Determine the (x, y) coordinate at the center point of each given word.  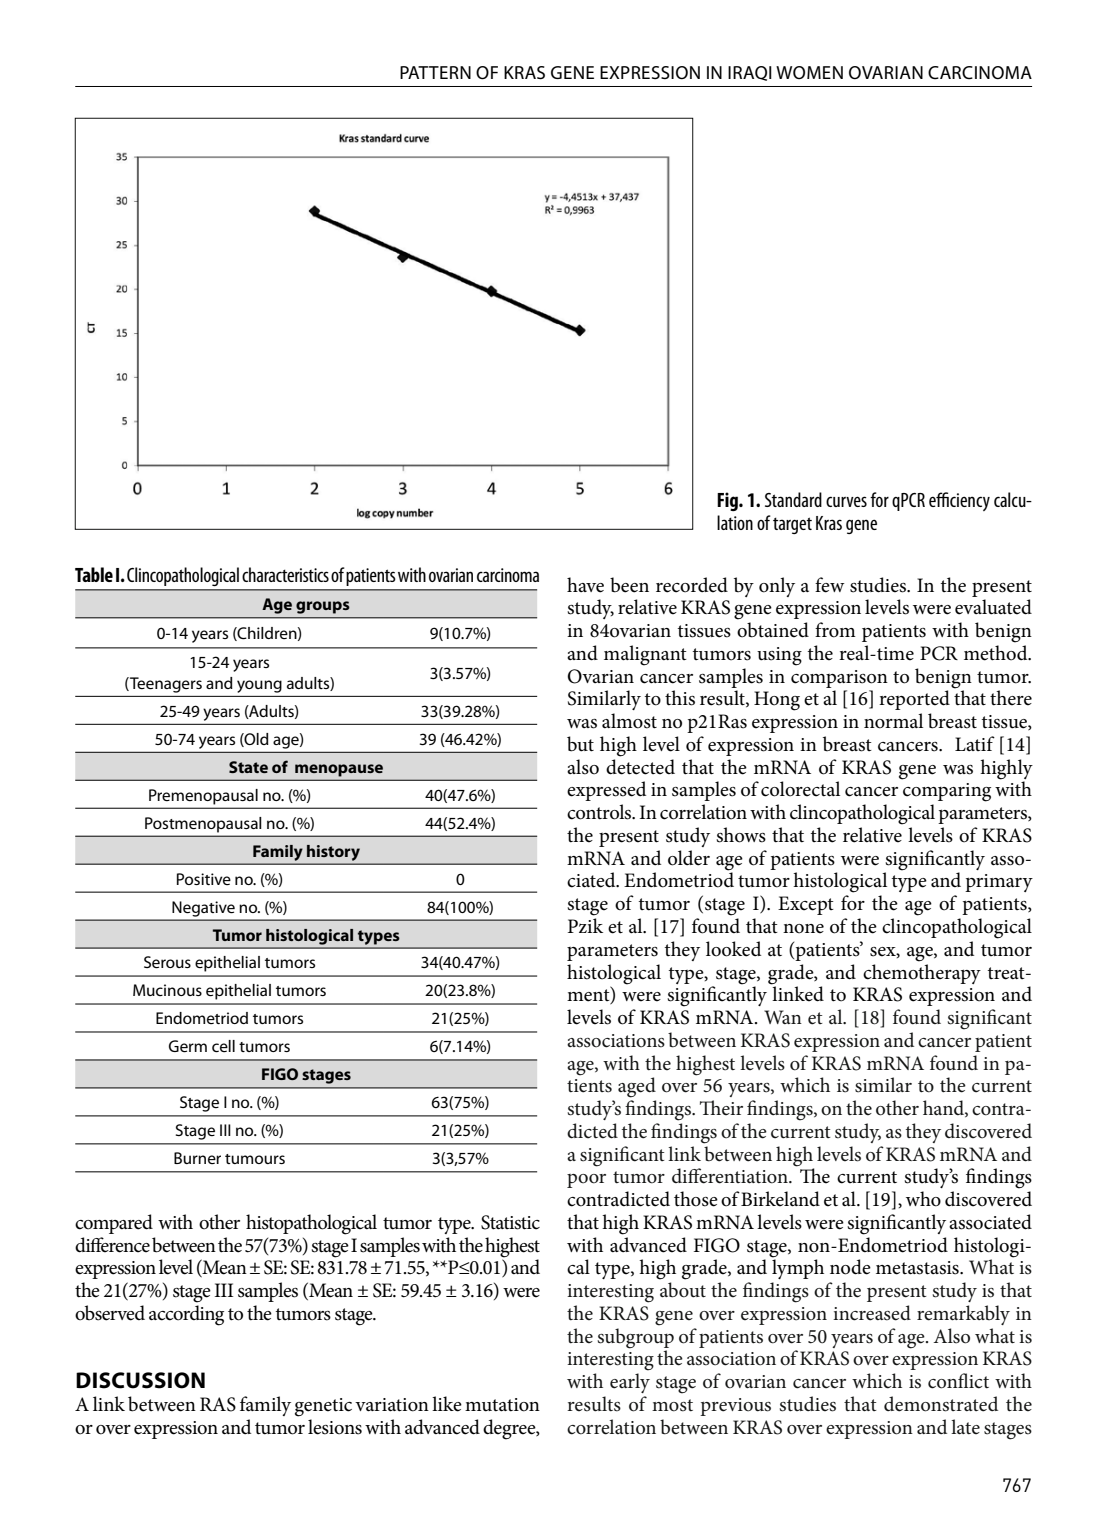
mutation (502, 1405)
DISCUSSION (140, 1380)
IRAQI (750, 73)
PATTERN (435, 72)
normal (893, 721)
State (248, 767)
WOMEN (809, 72)
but (580, 744)
